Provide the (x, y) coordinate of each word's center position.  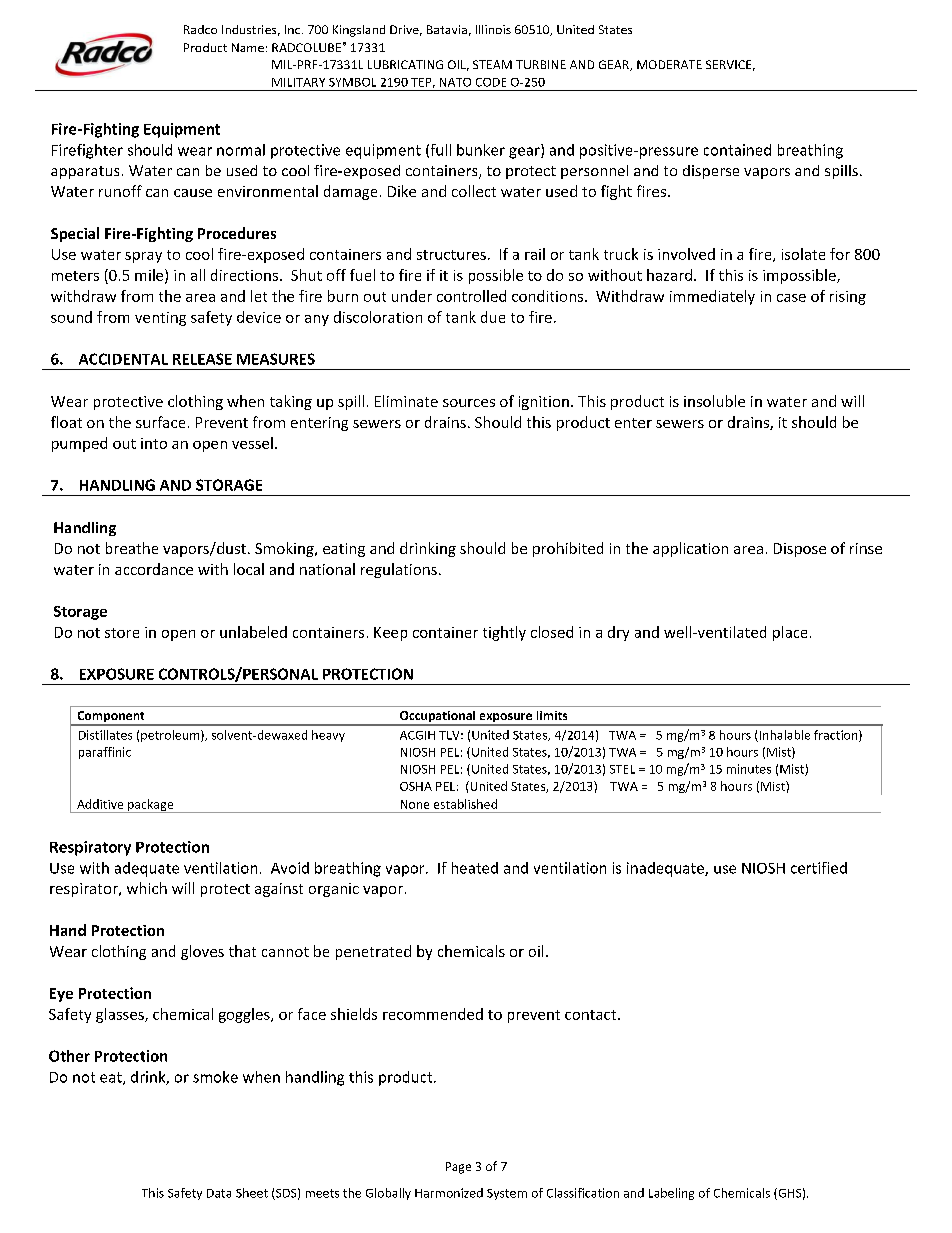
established (465, 804)
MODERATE (669, 64)
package (151, 806)
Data (219, 1193)
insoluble (714, 401)
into (154, 443)
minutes (749, 769)
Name (248, 47)
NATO (455, 82)
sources (469, 403)
